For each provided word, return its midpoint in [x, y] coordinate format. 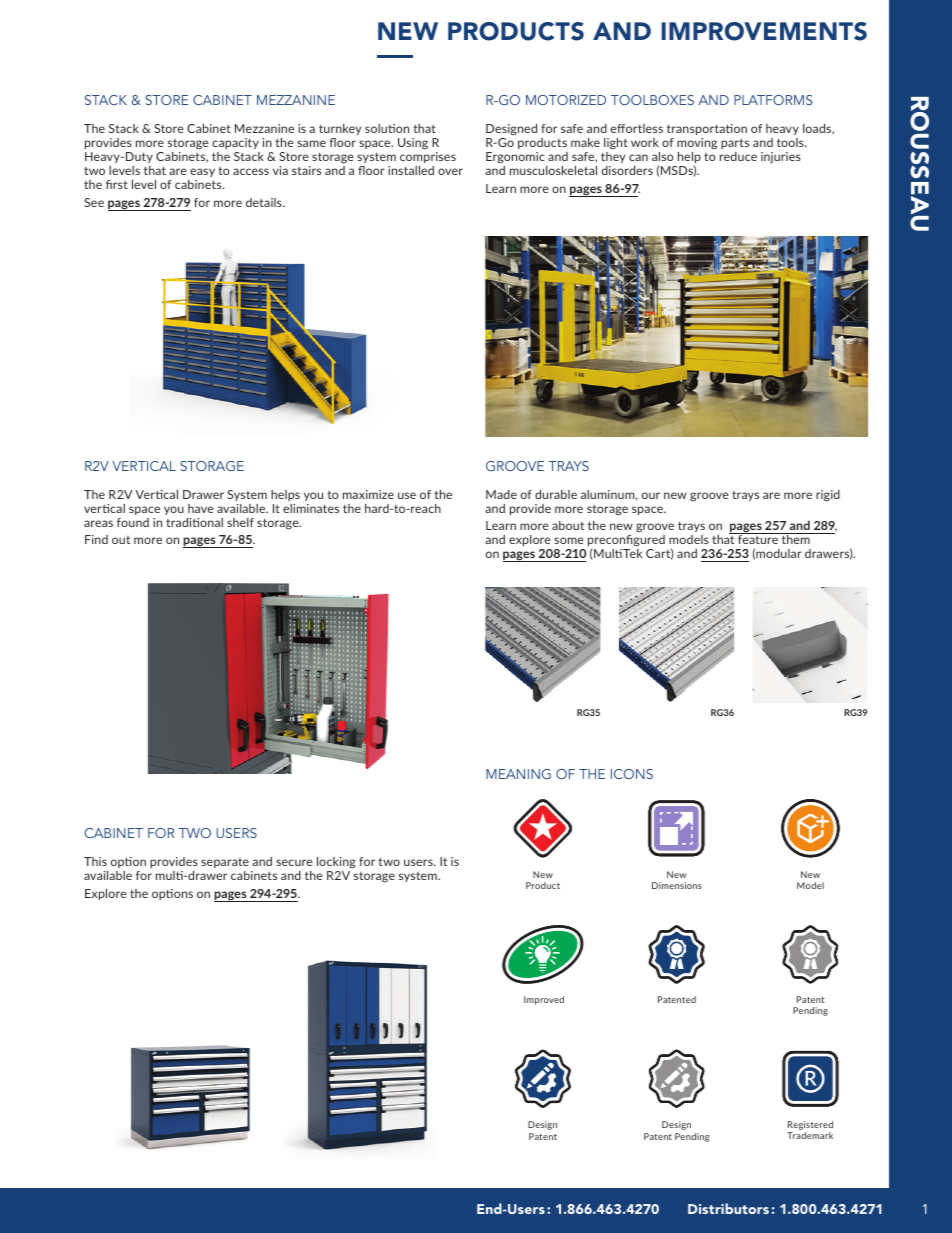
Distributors [728, 1208]
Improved [544, 1000]
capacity [236, 145]
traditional [194, 522]
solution [387, 128]
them [795, 538]
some [569, 540]
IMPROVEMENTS [764, 31]
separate [225, 865]
